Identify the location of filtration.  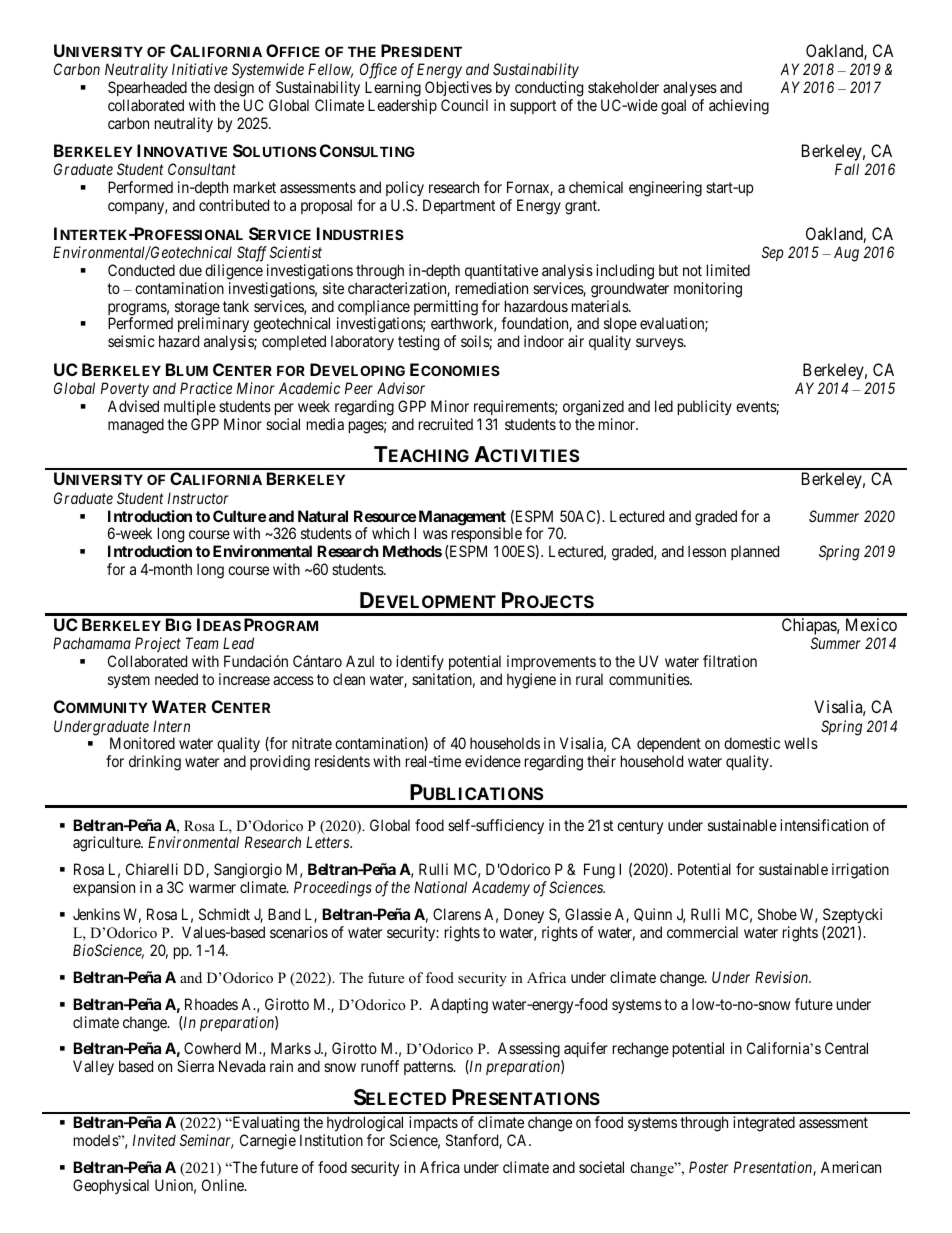
(730, 661).
